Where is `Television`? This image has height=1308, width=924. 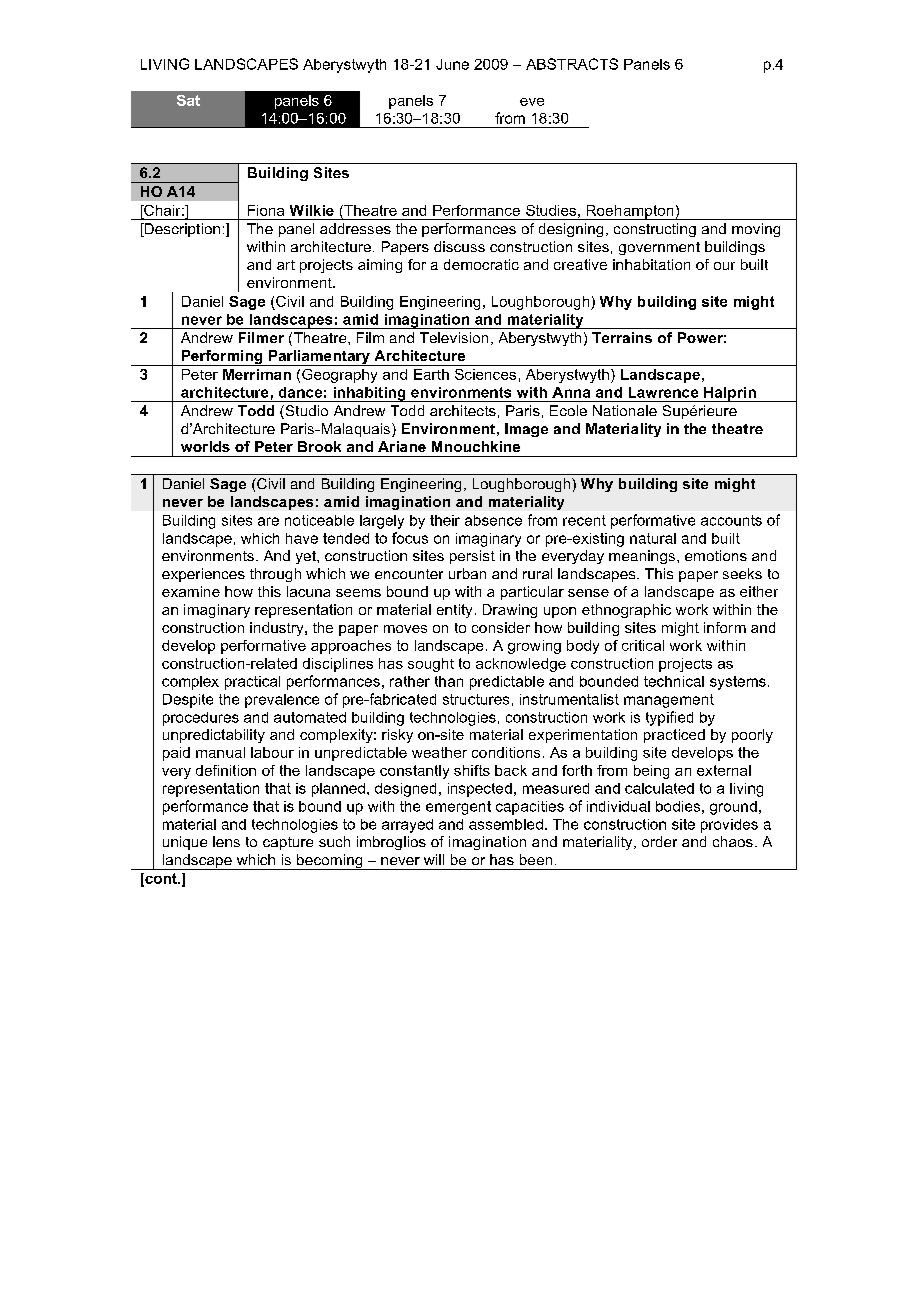 Television is located at coordinates (454, 337).
